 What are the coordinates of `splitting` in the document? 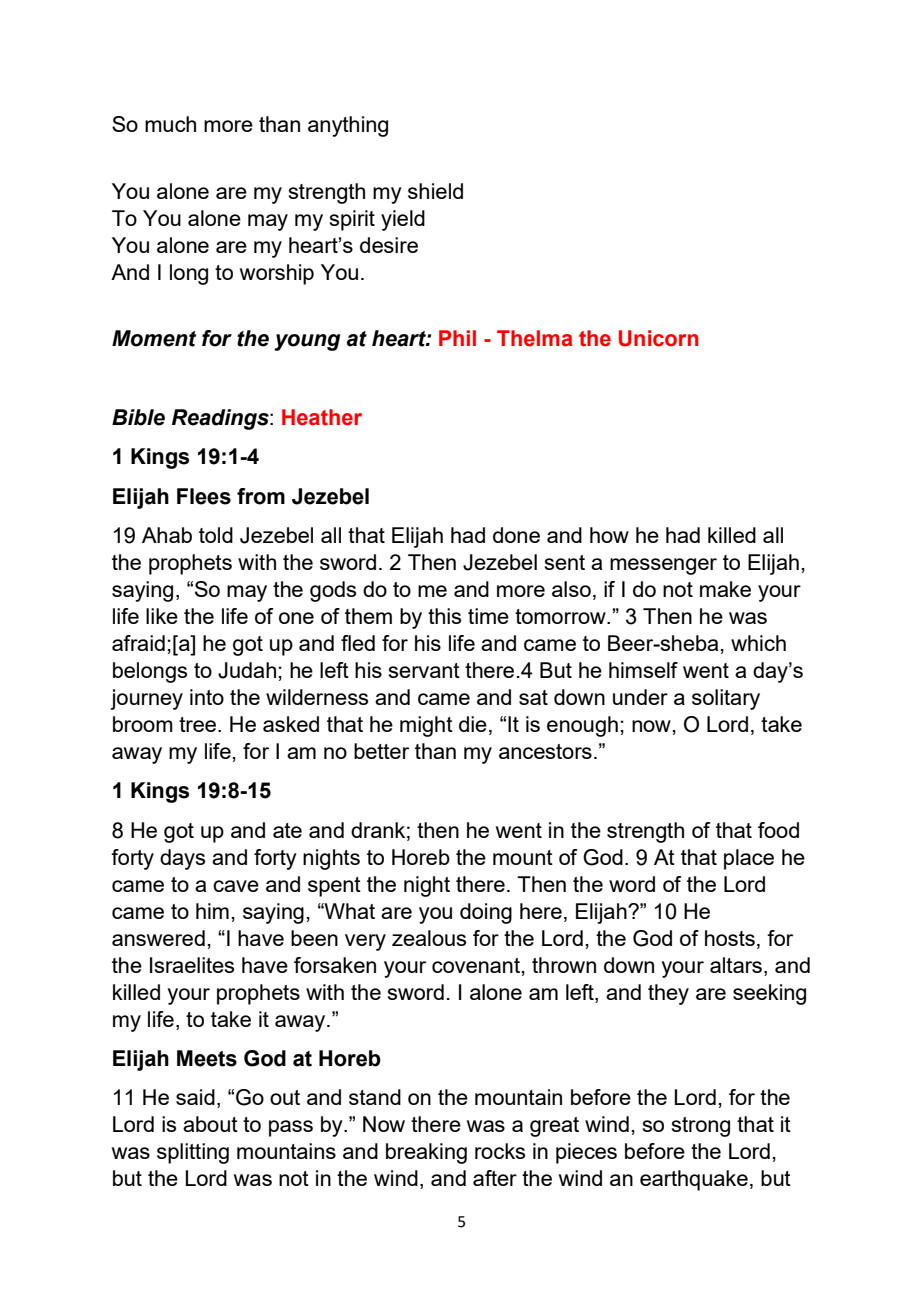 It's located at (193, 1153).
